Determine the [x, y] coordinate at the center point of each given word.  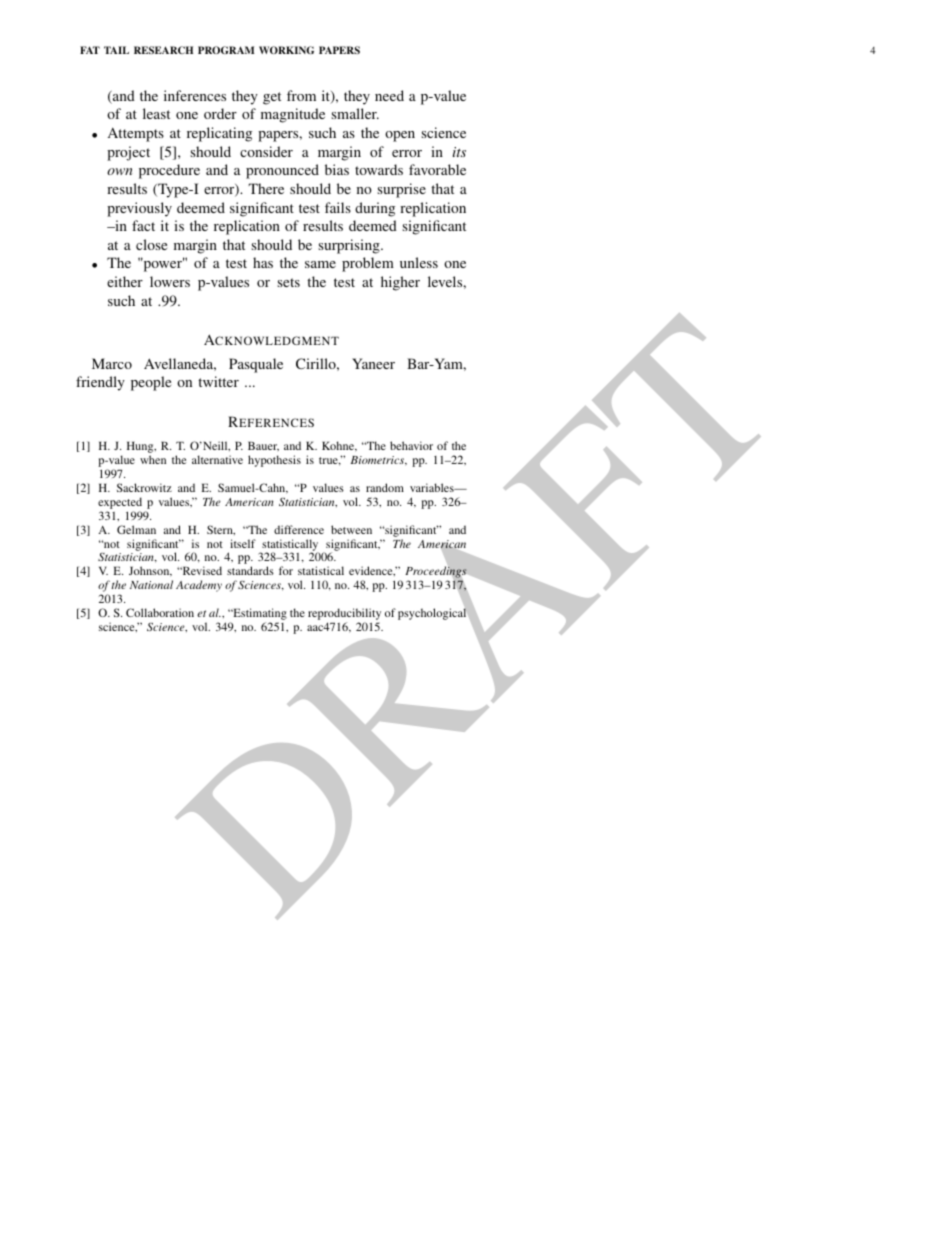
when [153, 459]
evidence [372, 571]
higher [400, 283]
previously [139, 209]
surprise [401, 190]
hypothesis [274, 461]
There [266, 188]
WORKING [286, 50]
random [385, 487]
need [389, 95]
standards [250, 570]
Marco [112, 363]
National [151, 584]
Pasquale [256, 365]
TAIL [116, 50]
